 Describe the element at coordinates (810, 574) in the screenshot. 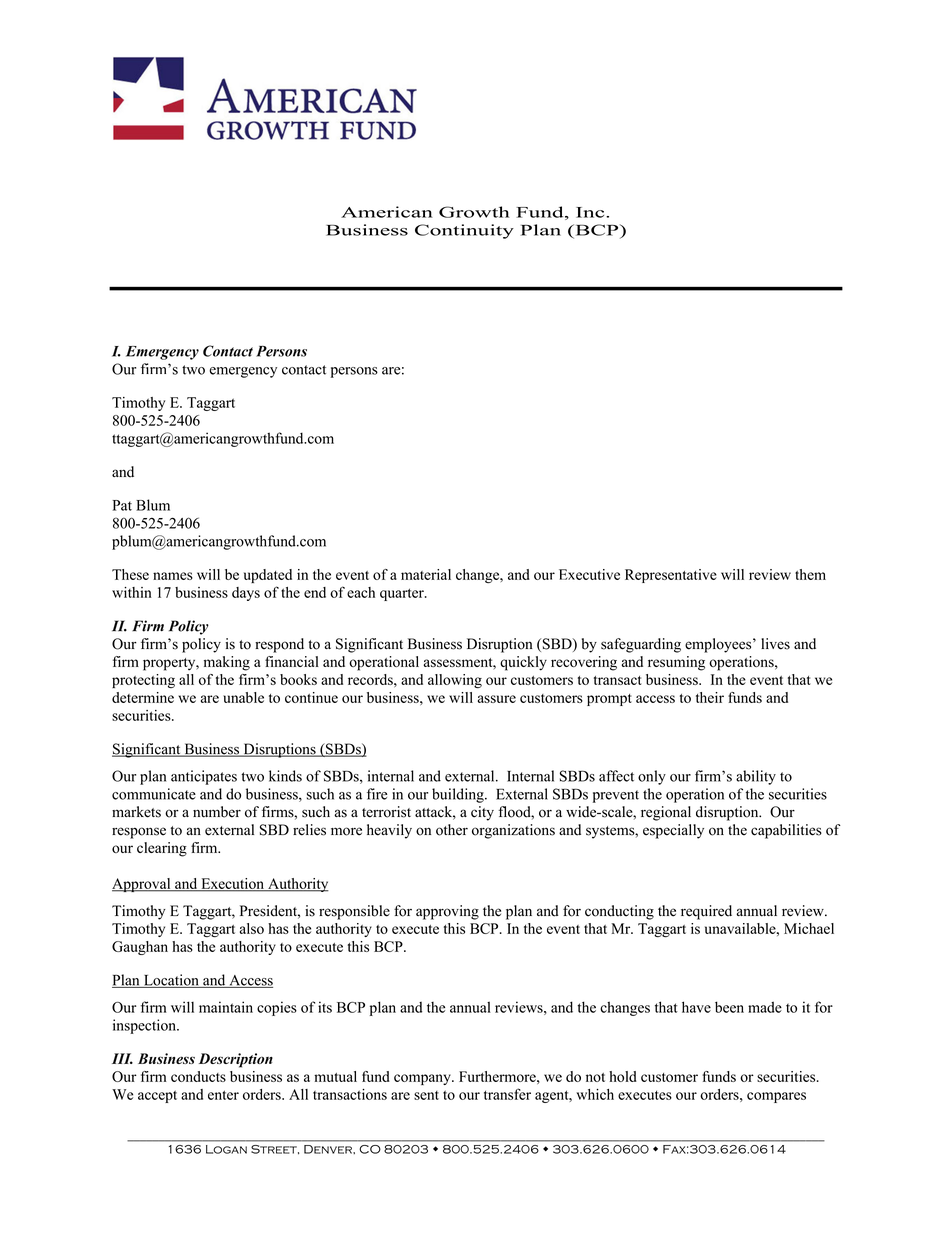

I see `them` at that location.
